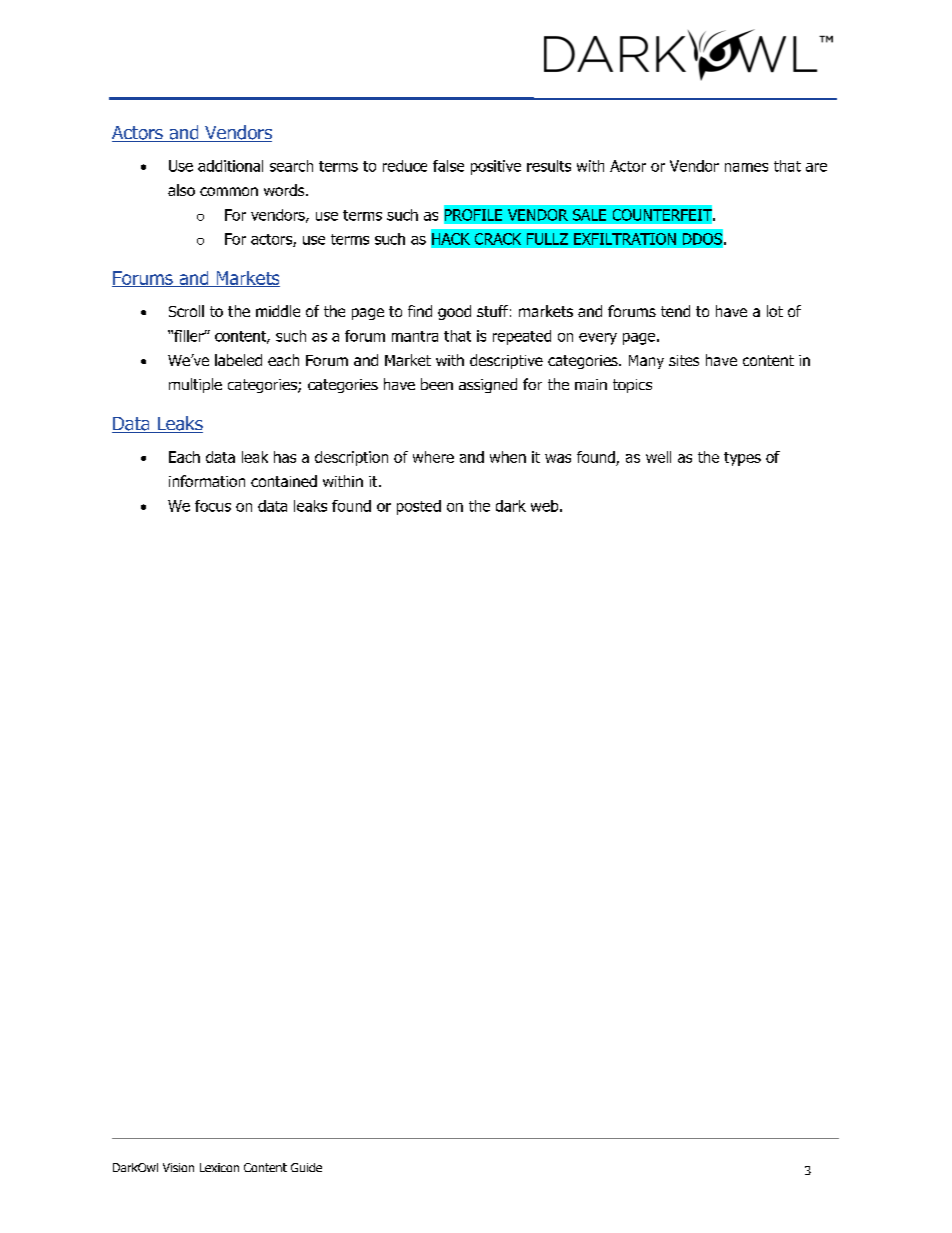 This document has height=1233, width=952. I want to click on focus, so click(213, 506).
